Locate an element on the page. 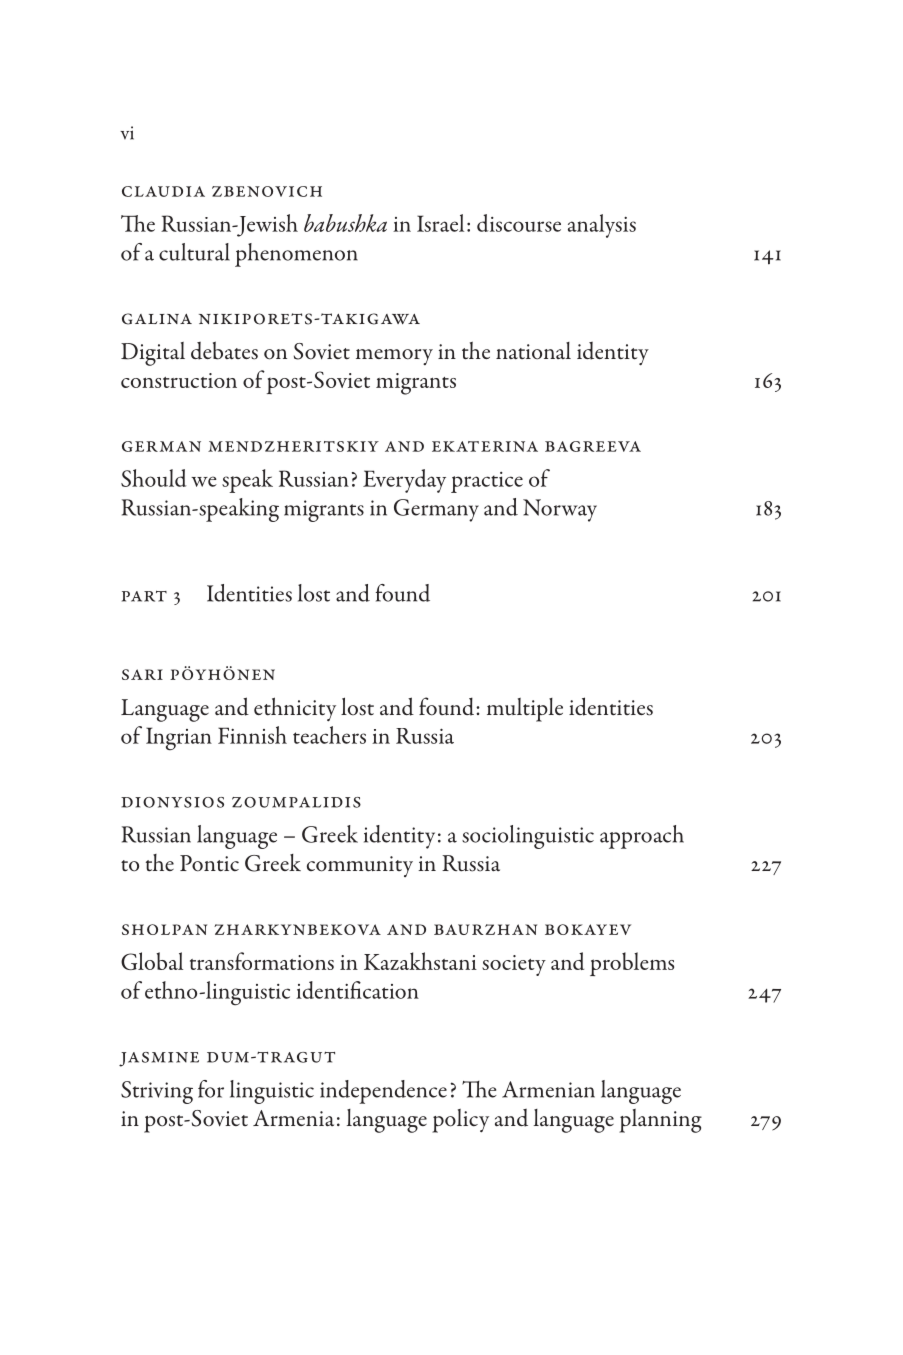  Part is located at coordinates (144, 596).
